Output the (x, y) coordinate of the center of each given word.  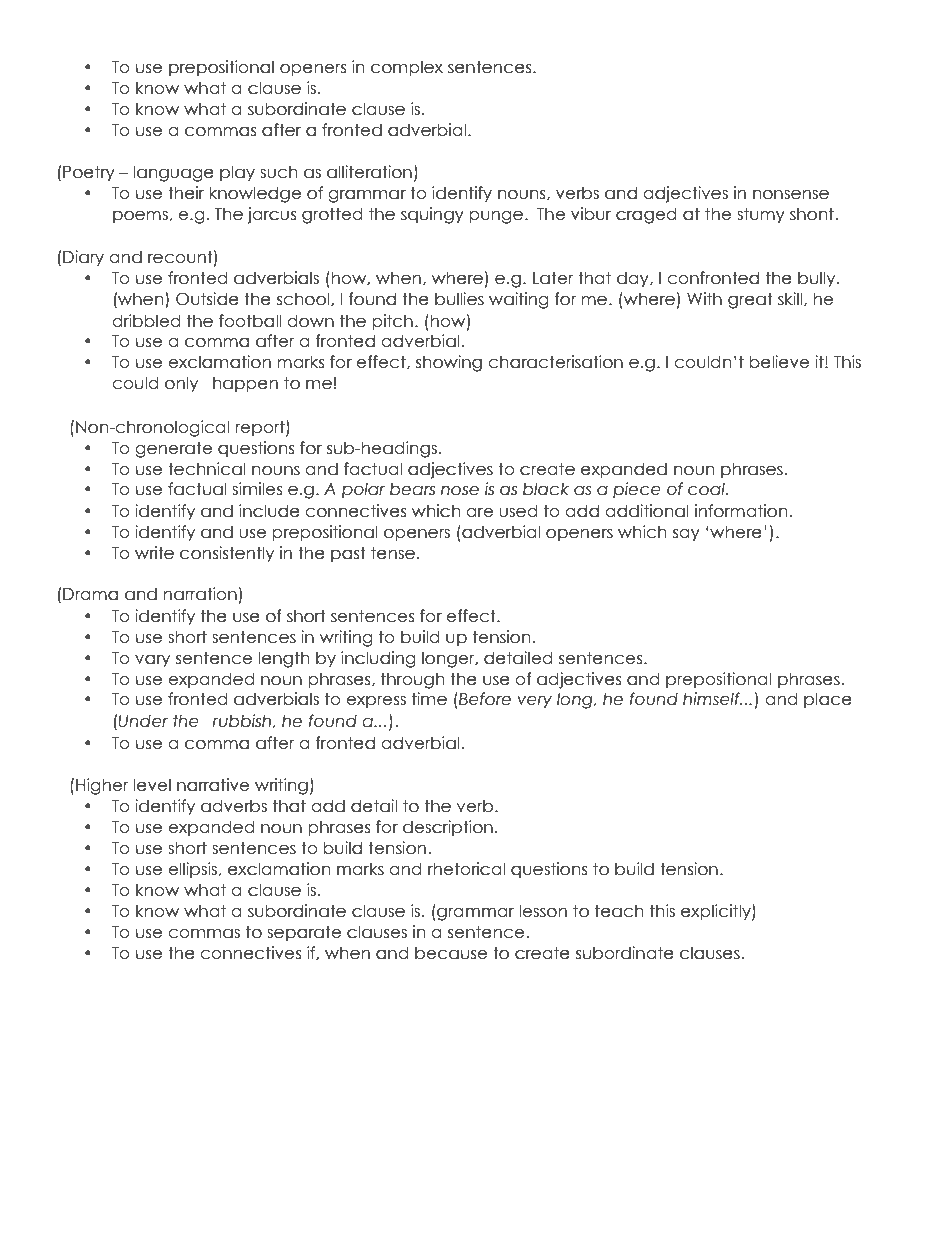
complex (407, 68)
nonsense (791, 195)
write (154, 553)
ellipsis (192, 870)
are (479, 513)
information (741, 511)
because (451, 953)
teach (619, 911)
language (173, 173)
